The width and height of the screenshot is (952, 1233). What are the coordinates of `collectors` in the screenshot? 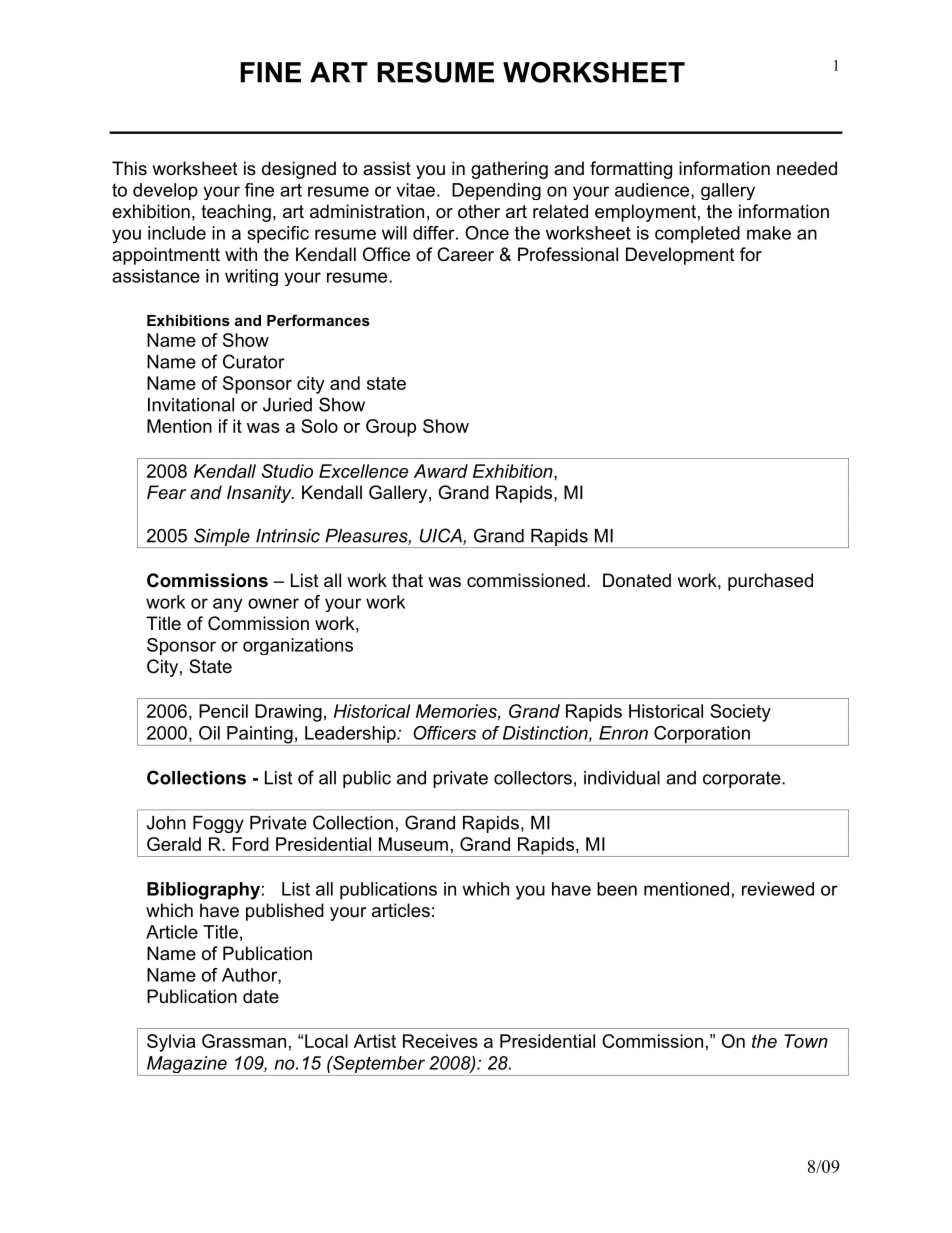 It's located at (533, 778).
